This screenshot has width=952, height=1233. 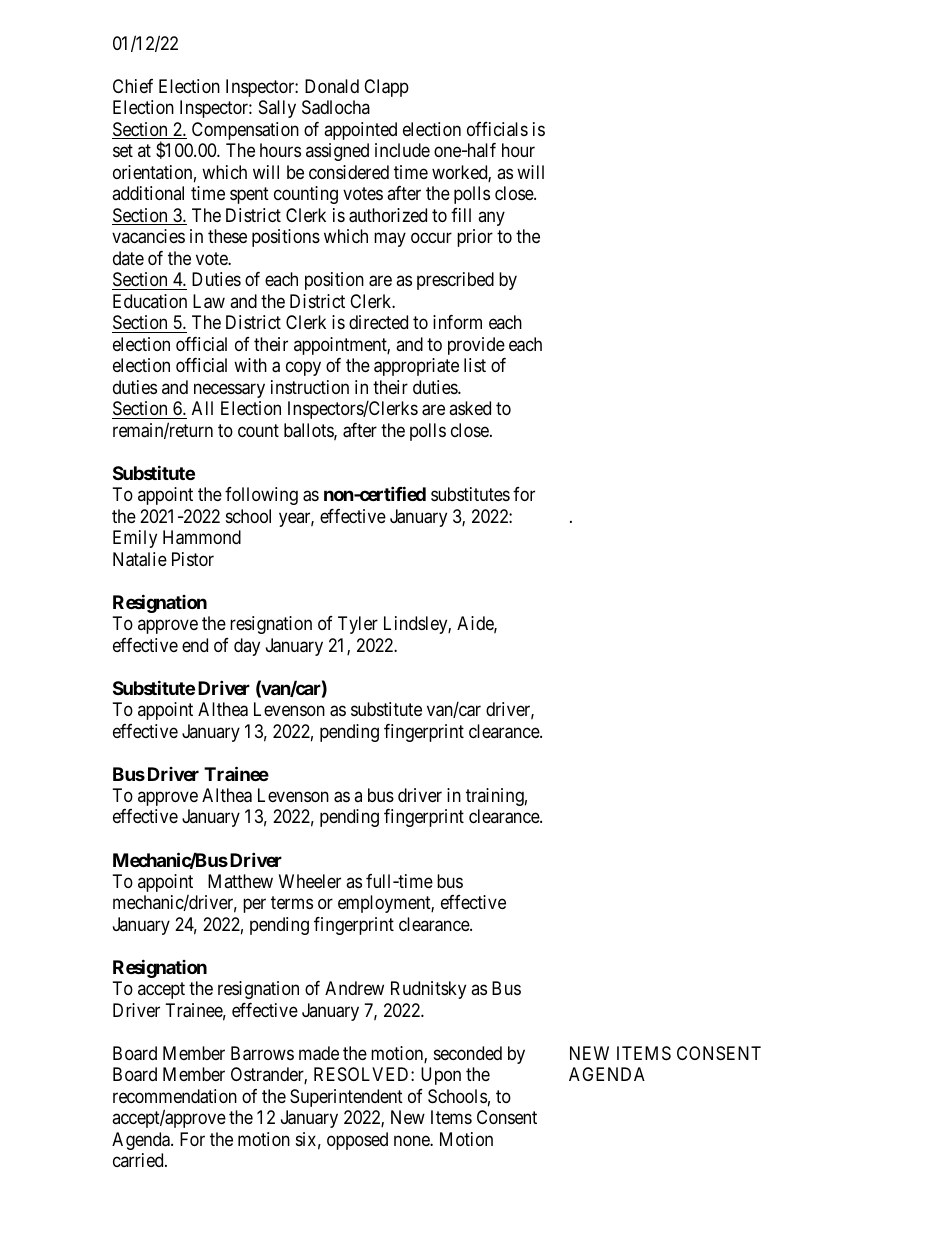 What do you see at coordinates (475, 365) in the screenshot?
I see `list` at bounding box center [475, 365].
